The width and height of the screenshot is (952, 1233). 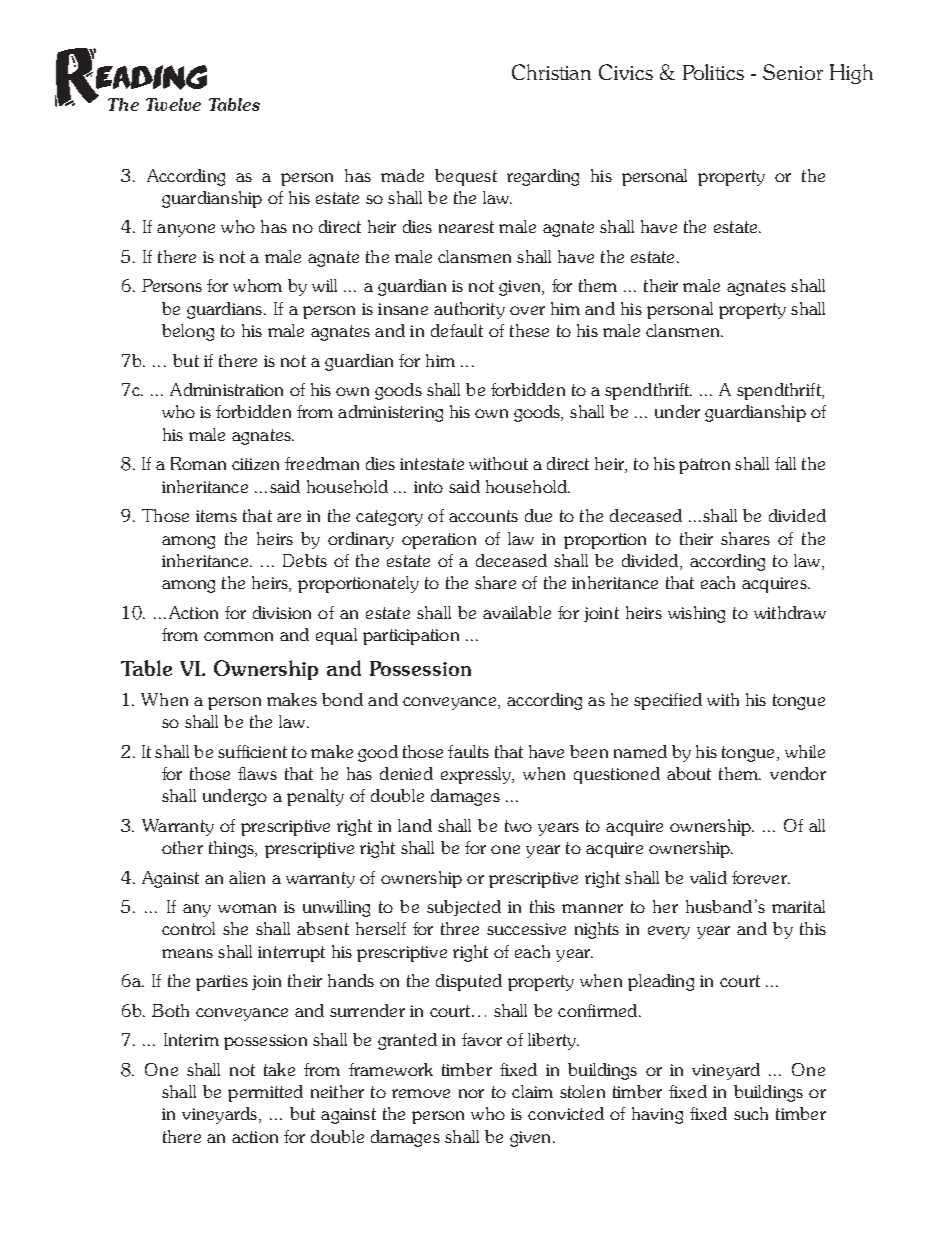 I want to click on division, so click(x=282, y=612).
